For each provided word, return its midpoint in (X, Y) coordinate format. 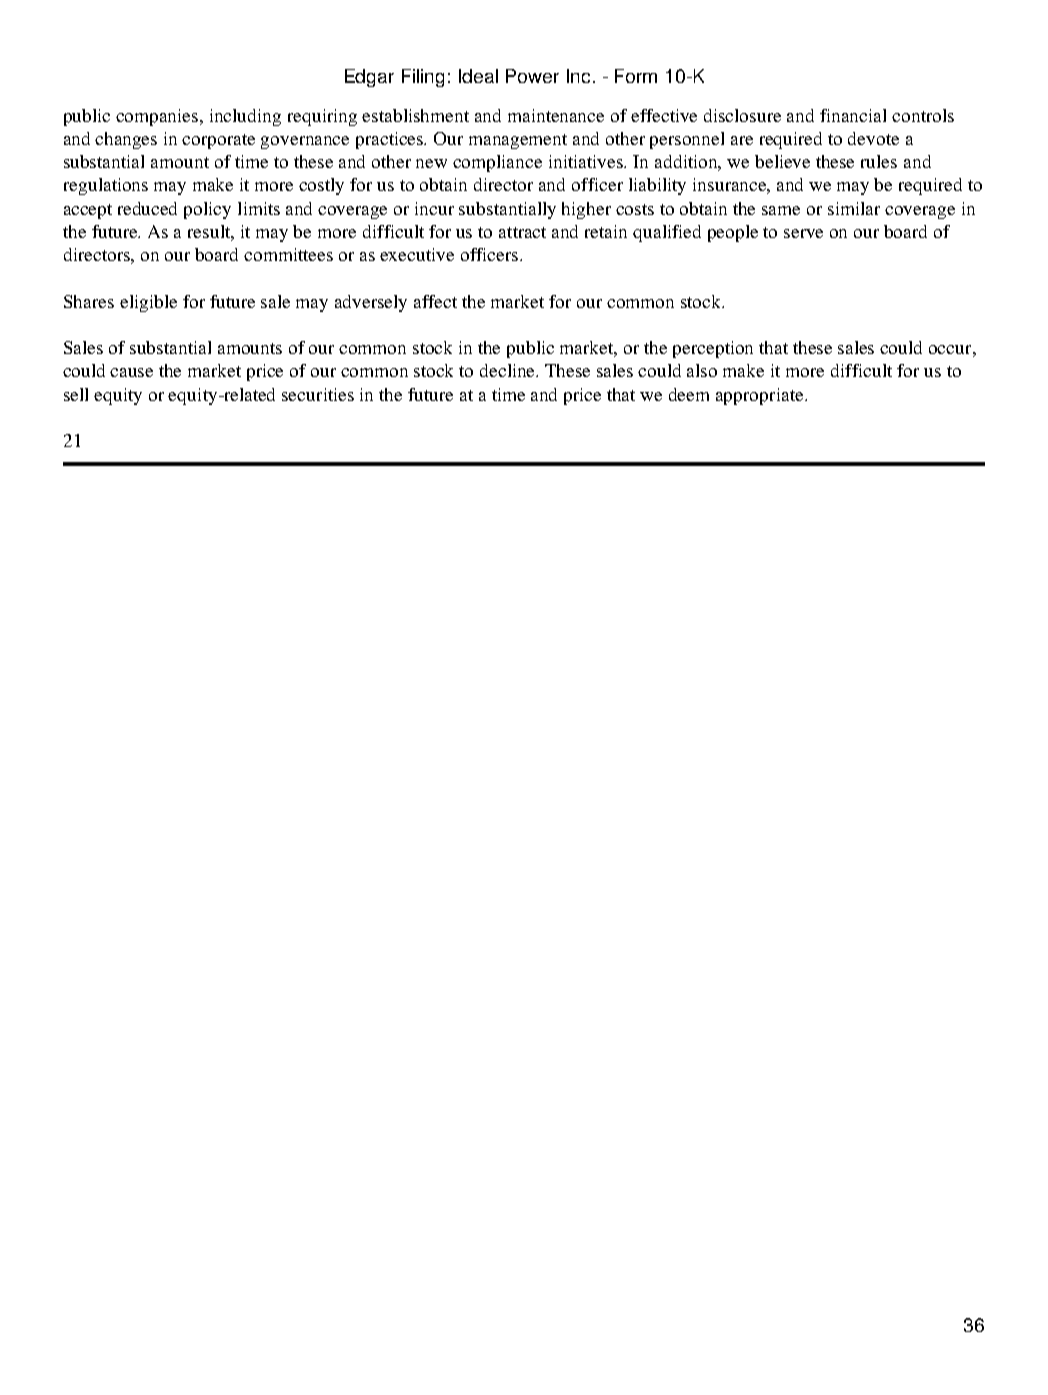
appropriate (761, 396)
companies (158, 117)
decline (509, 370)
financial (853, 115)
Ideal (478, 76)
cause (131, 372)
